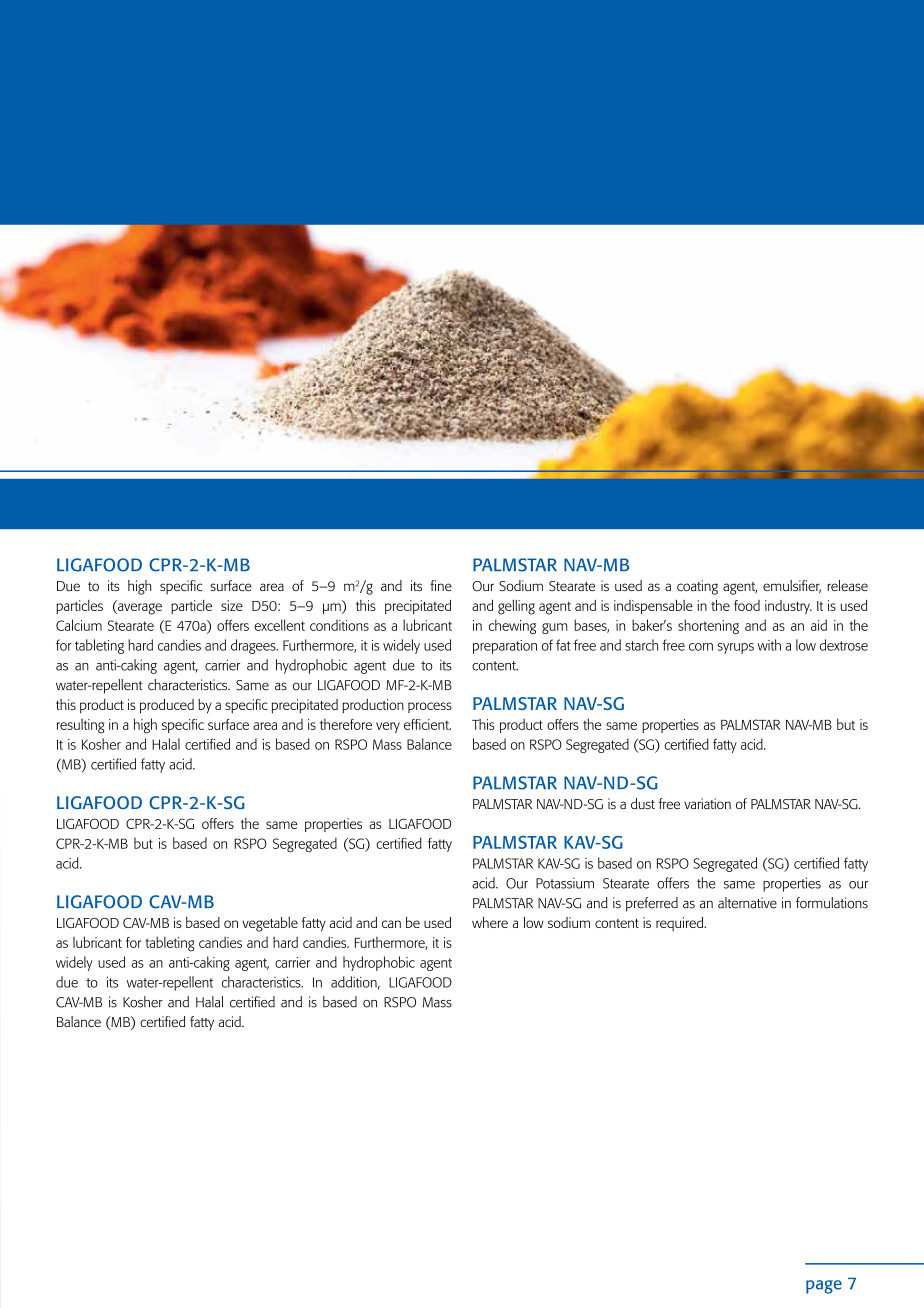  I want to click on fine, so click(441, 585).
